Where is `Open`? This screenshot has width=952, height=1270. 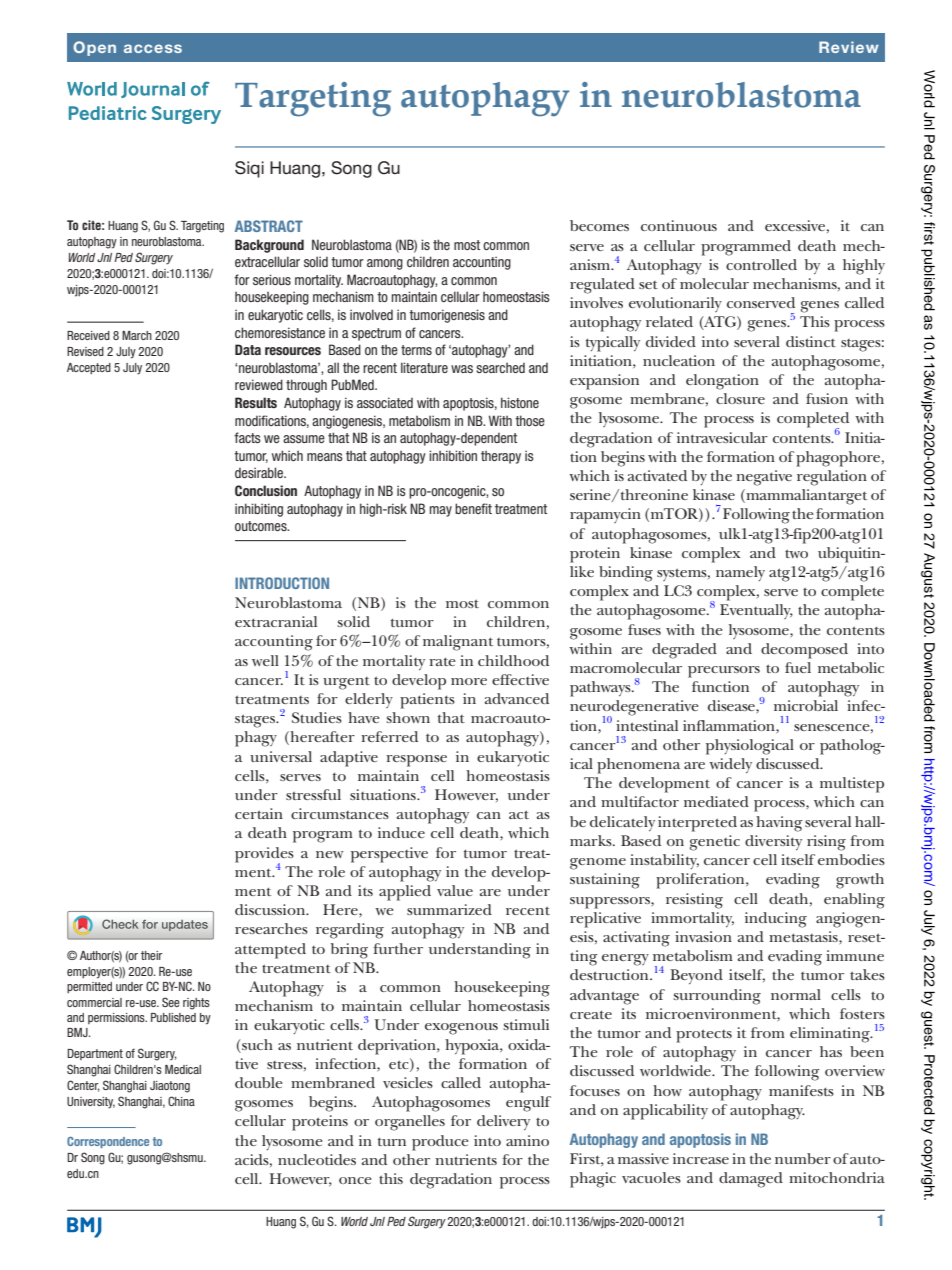 Open is located at coordinates (94, 48).
